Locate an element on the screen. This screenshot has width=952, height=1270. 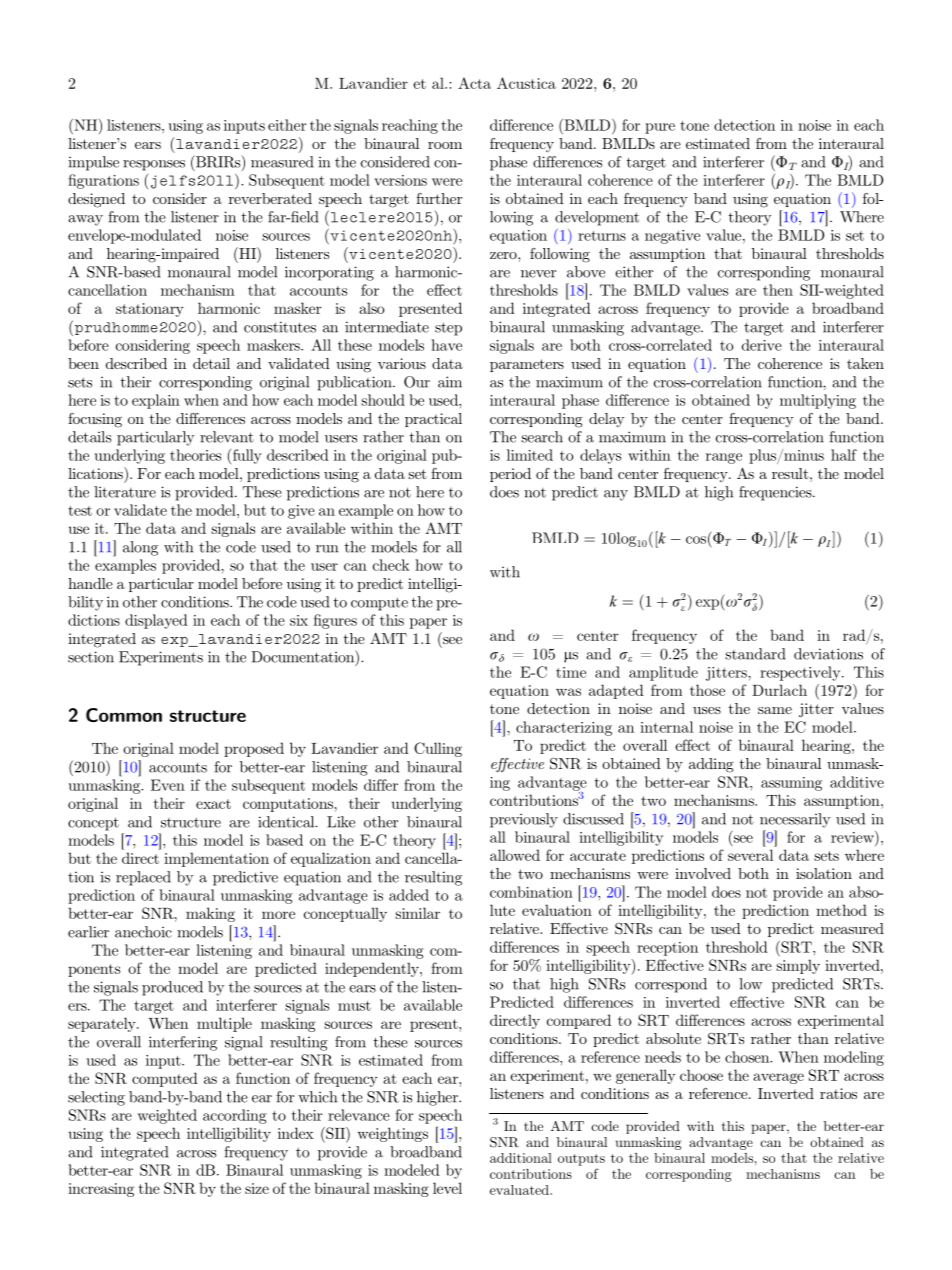
according is located at coordinates (235, 1116).
